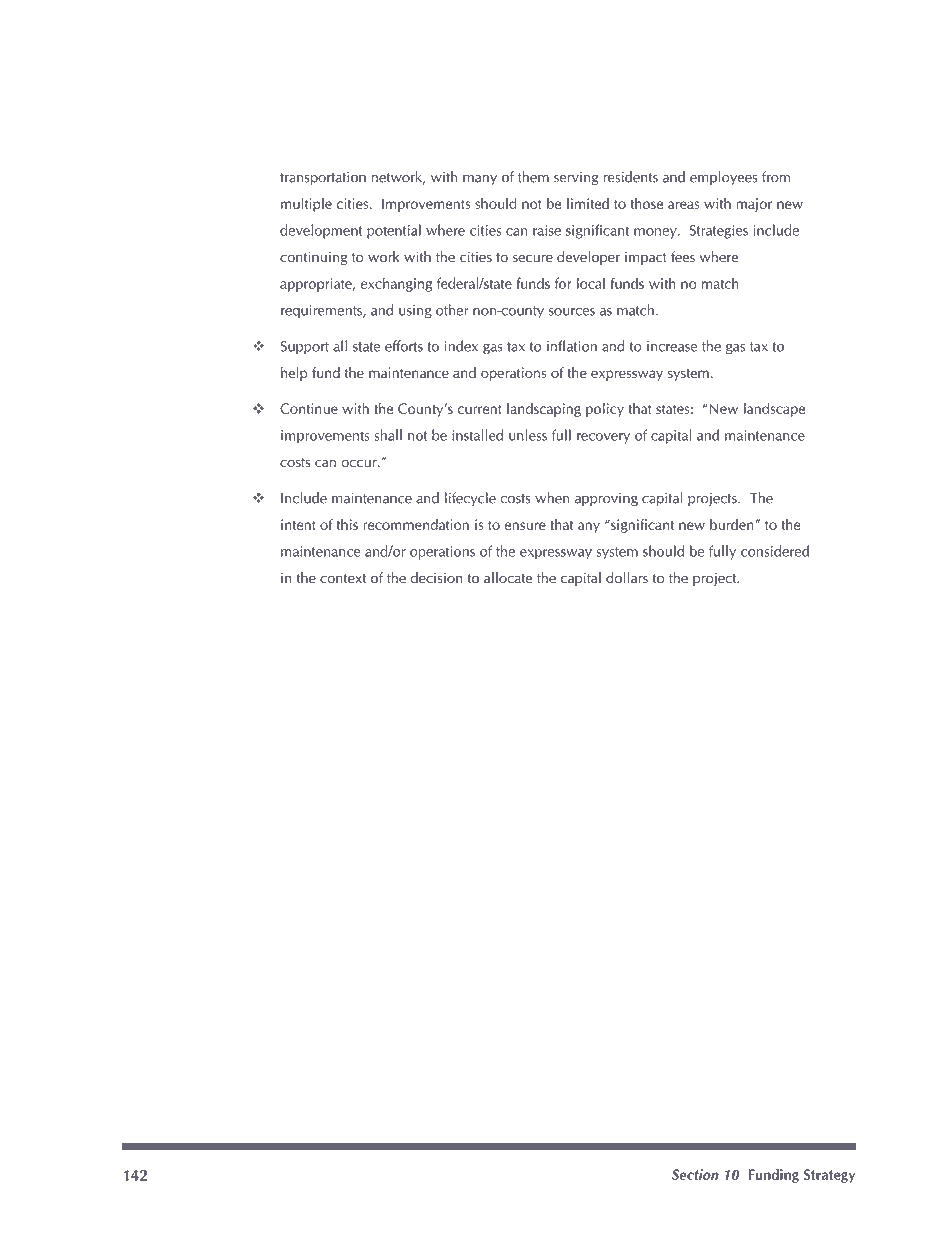 The image size is (952, 1233). What do you see at coordinates (775, 551) in the screenshot?
I see `considered` at bounding box center [775, 551].
